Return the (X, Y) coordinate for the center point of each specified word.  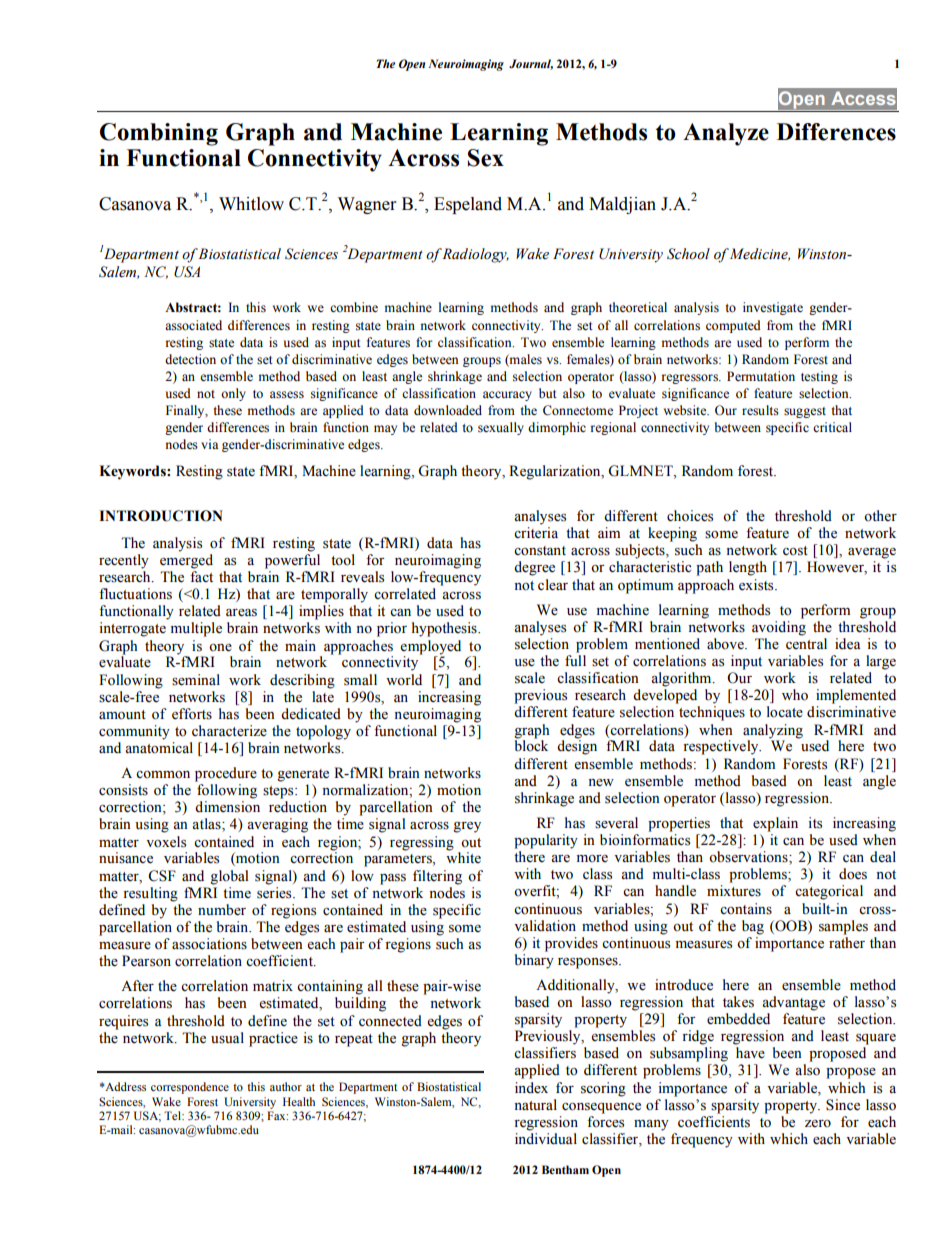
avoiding (779, 628)
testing (819, 377)
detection (190, 359)
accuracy (507, 396)
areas (241, 613)
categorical (829, 892)
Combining (159, 134)
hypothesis (445, 629)
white (463, 857)
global (229, 877)
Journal (531, 64)
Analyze (726, 134)
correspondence (190, 1088)
